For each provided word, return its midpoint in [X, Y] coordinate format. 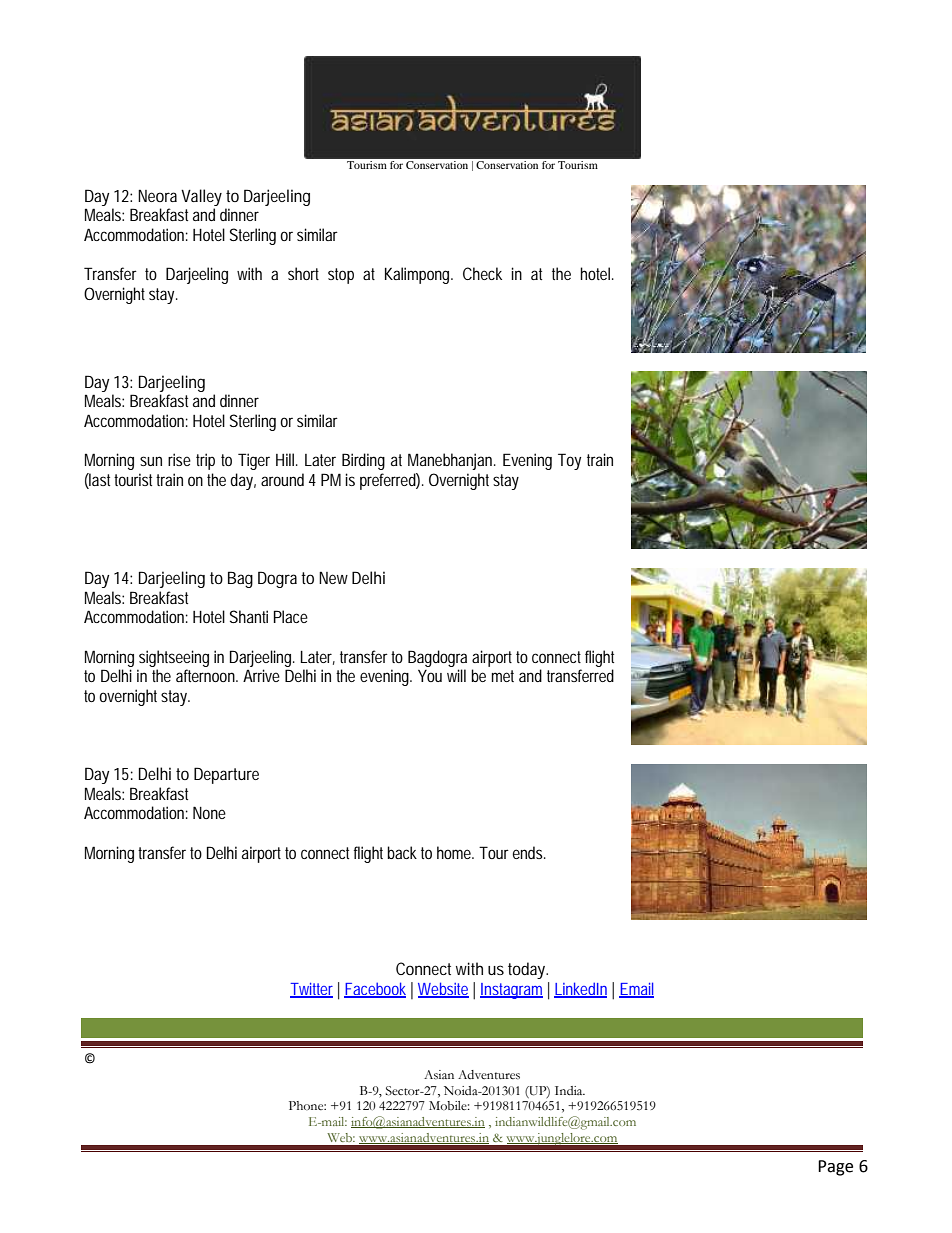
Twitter [311, 990]
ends [529, 852]
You [430, 676]
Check [482, 273]
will [456, 675]
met [503, 676]
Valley [201, 197]
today [528, 970]
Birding [363, 461]
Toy [569, 461]
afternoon [207, 675]
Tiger [254, 461]
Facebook [375, 989]
